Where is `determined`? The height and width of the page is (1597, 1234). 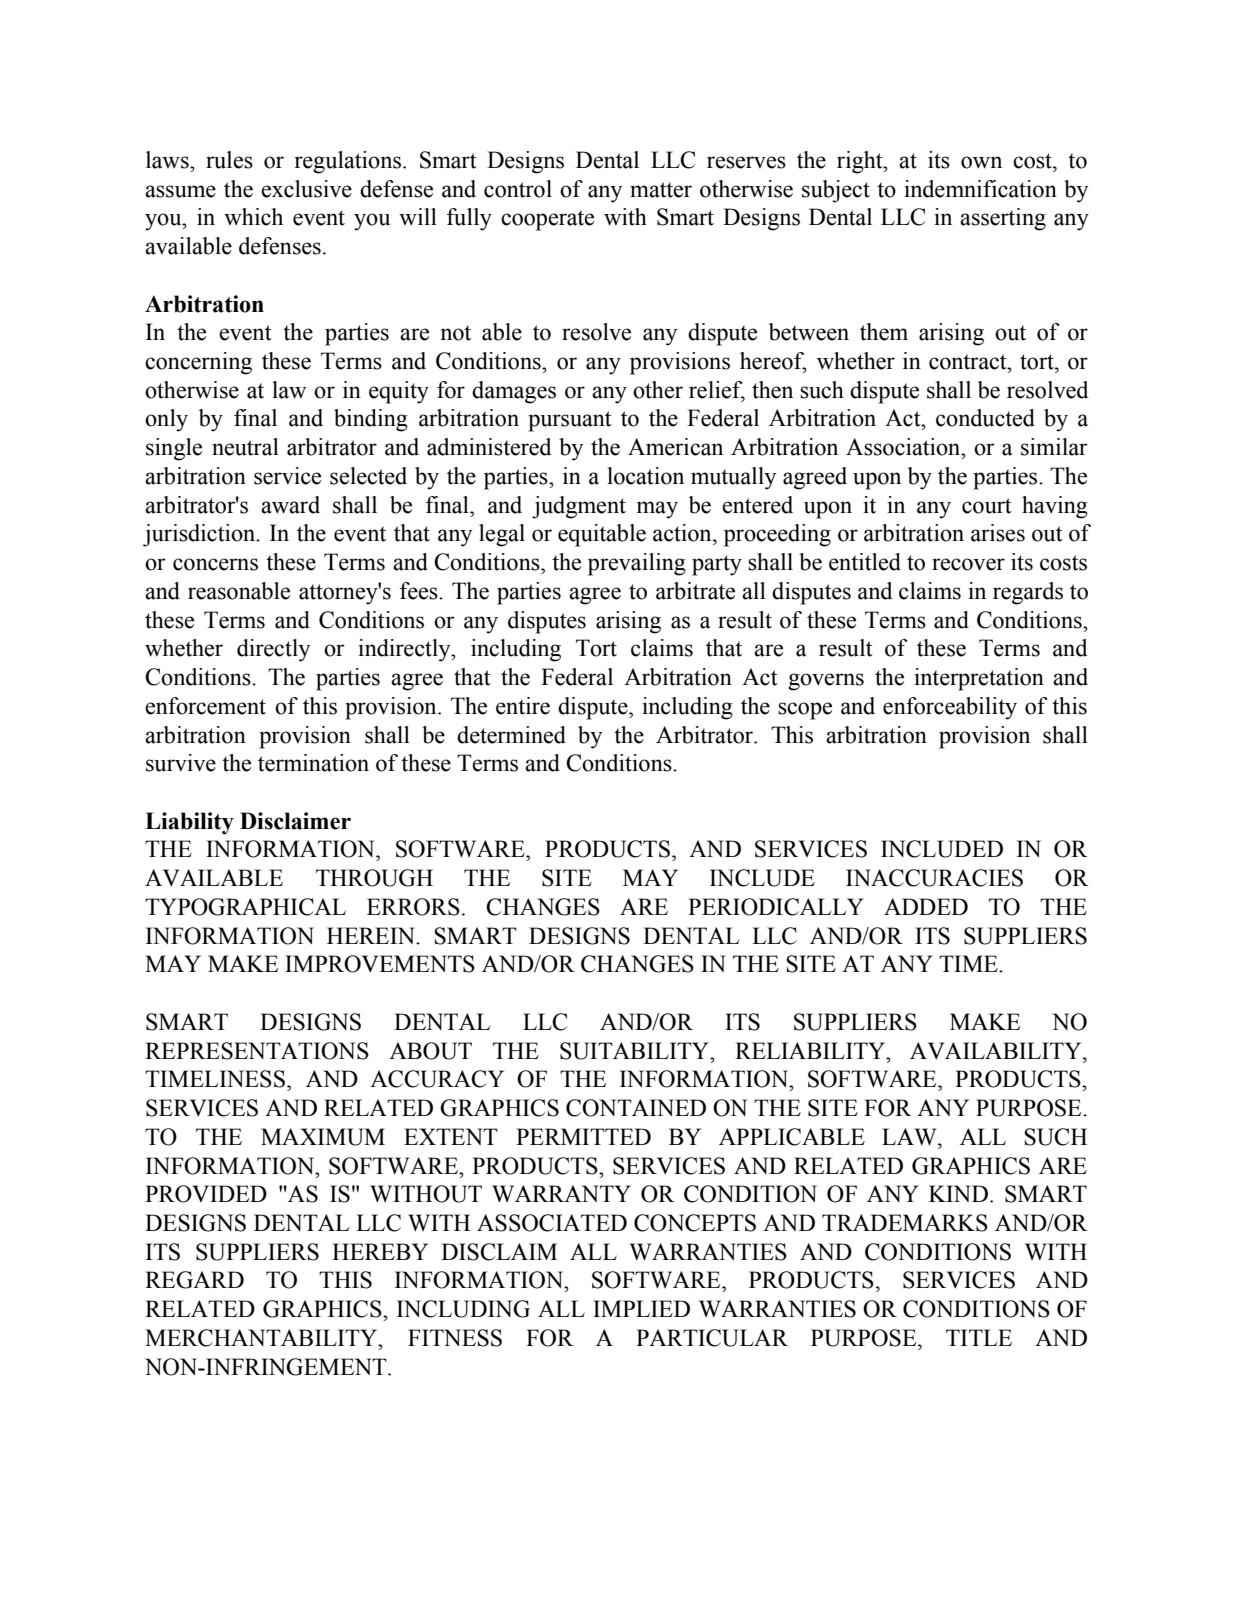 determined is located at coordinates (511, 735).
